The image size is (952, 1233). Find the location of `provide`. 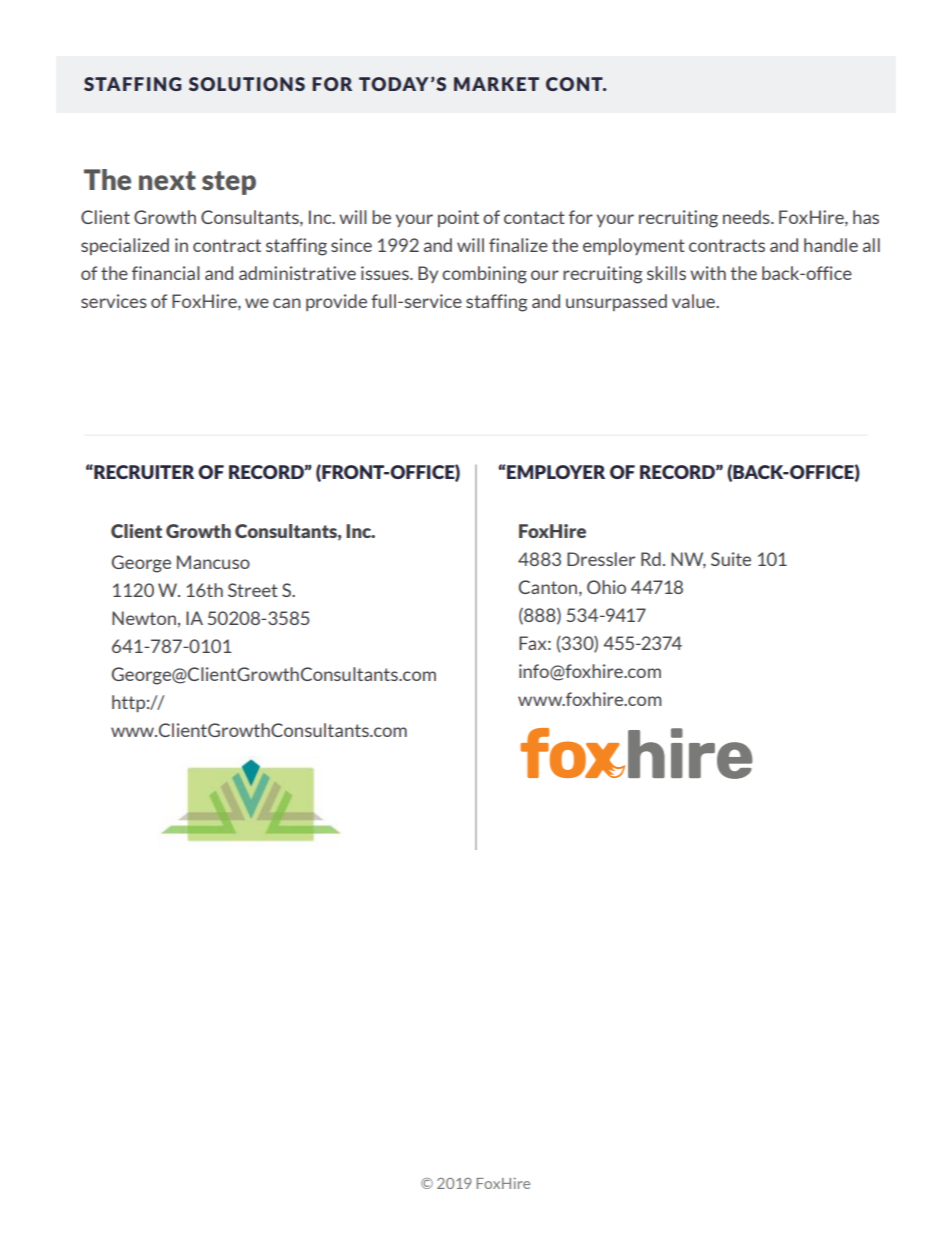

provide is located at coordinates (336, 302).
